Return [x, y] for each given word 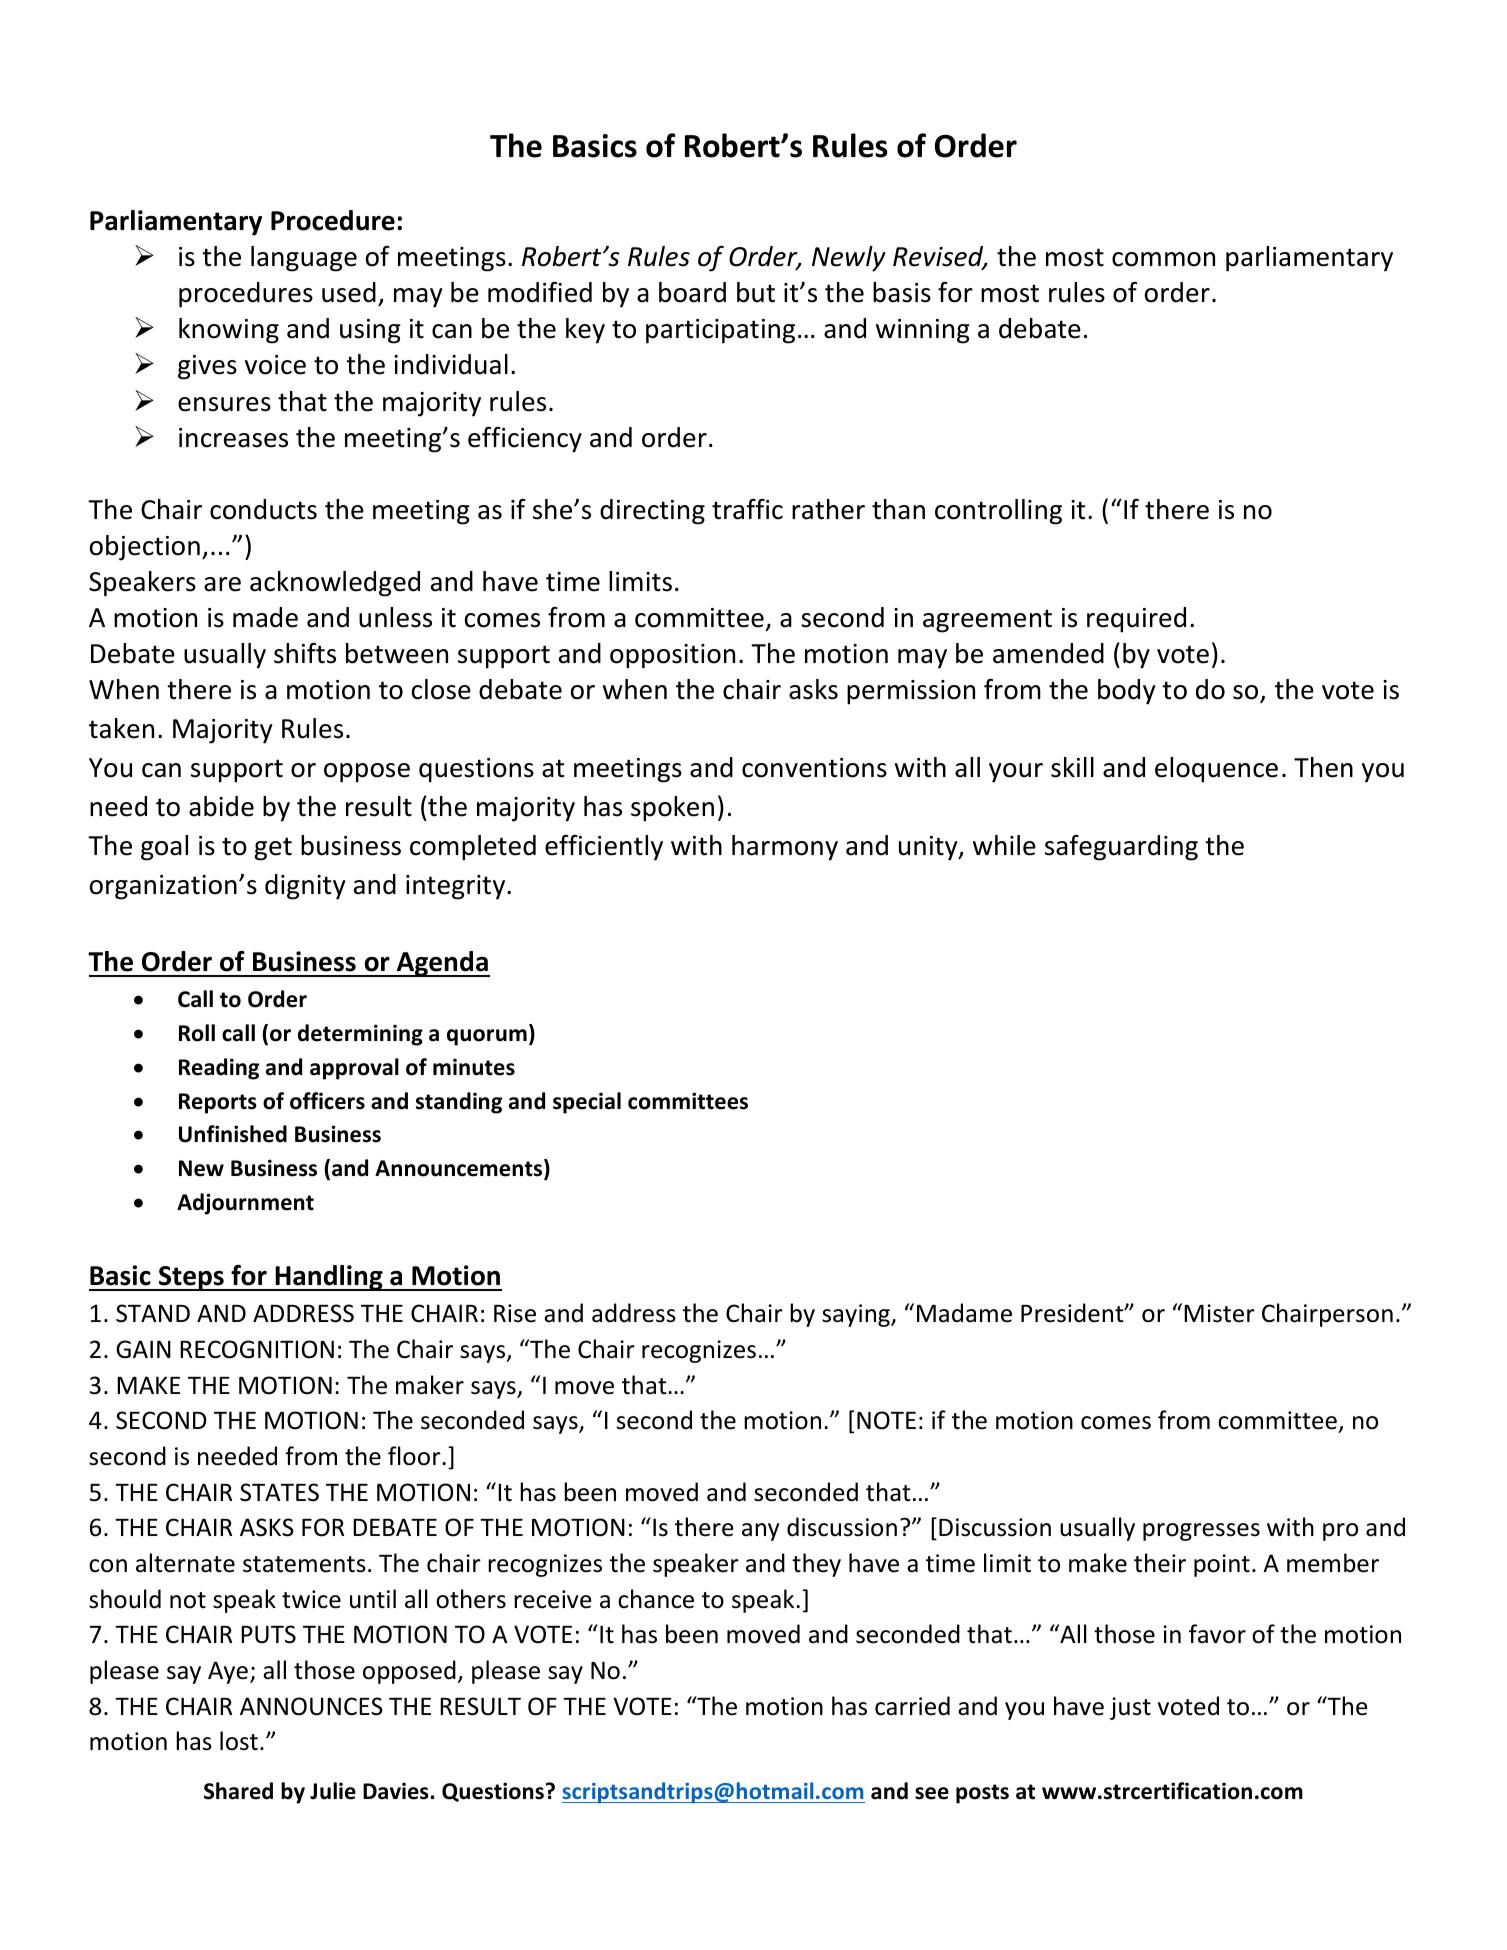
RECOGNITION [257, 1349]
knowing [229, 331]
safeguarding [1121, 848]
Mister [1219, 1313]
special [587, 1103]
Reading [219, 1069]
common [1163, 259]
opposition [672, 656]
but [756, 292]
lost [239, 1741]
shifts [305, 653]
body [1127, 692]
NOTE [886, 1420]
